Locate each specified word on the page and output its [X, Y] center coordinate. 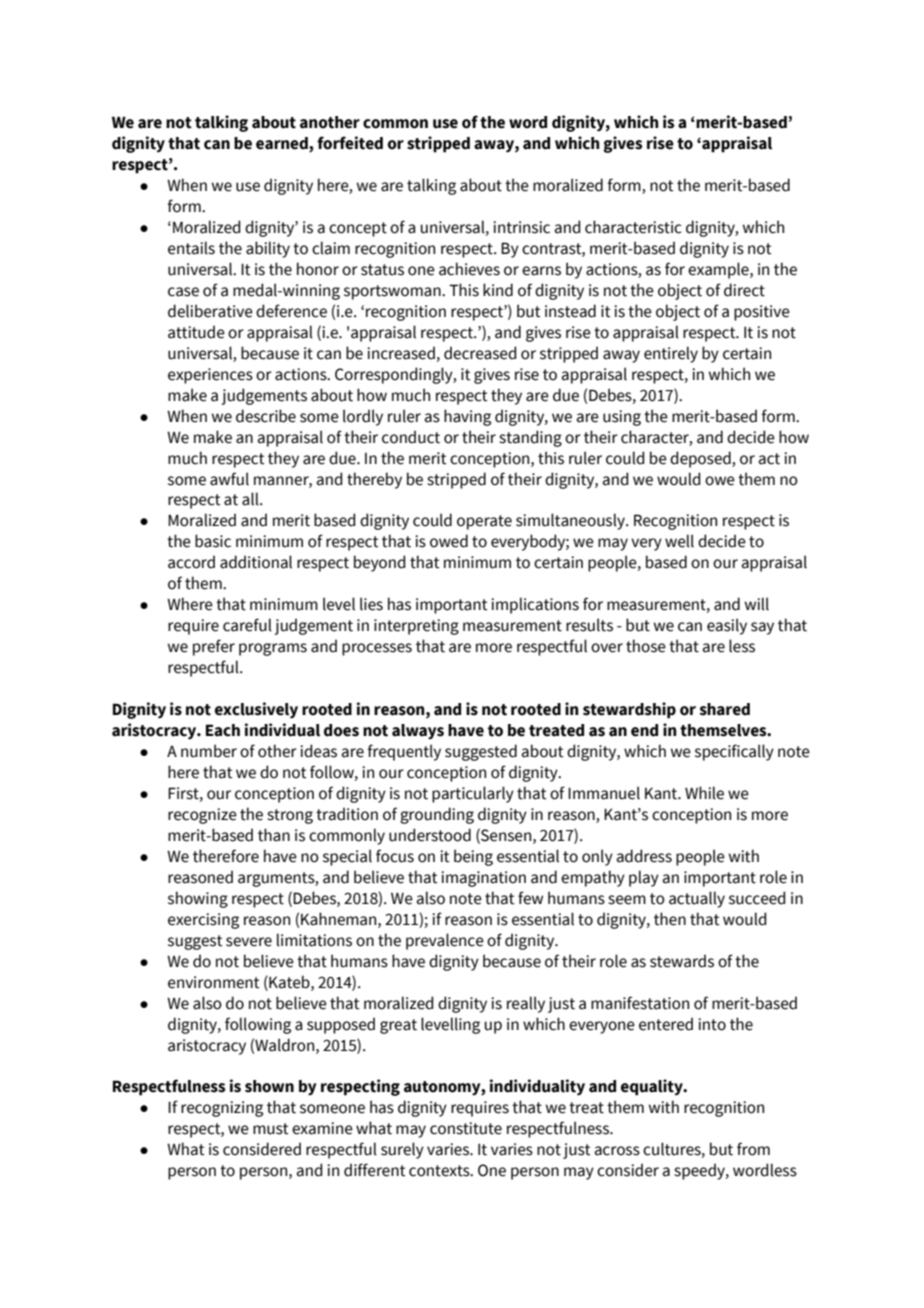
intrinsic [521, 227]
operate [484, 522]
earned [283, 144]
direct [744, 290]
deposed [701, 459]
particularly [473, 794]
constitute [466, 1128]
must [271, 1129]
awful [229, 479]
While [704, 793]
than [274, 835]
